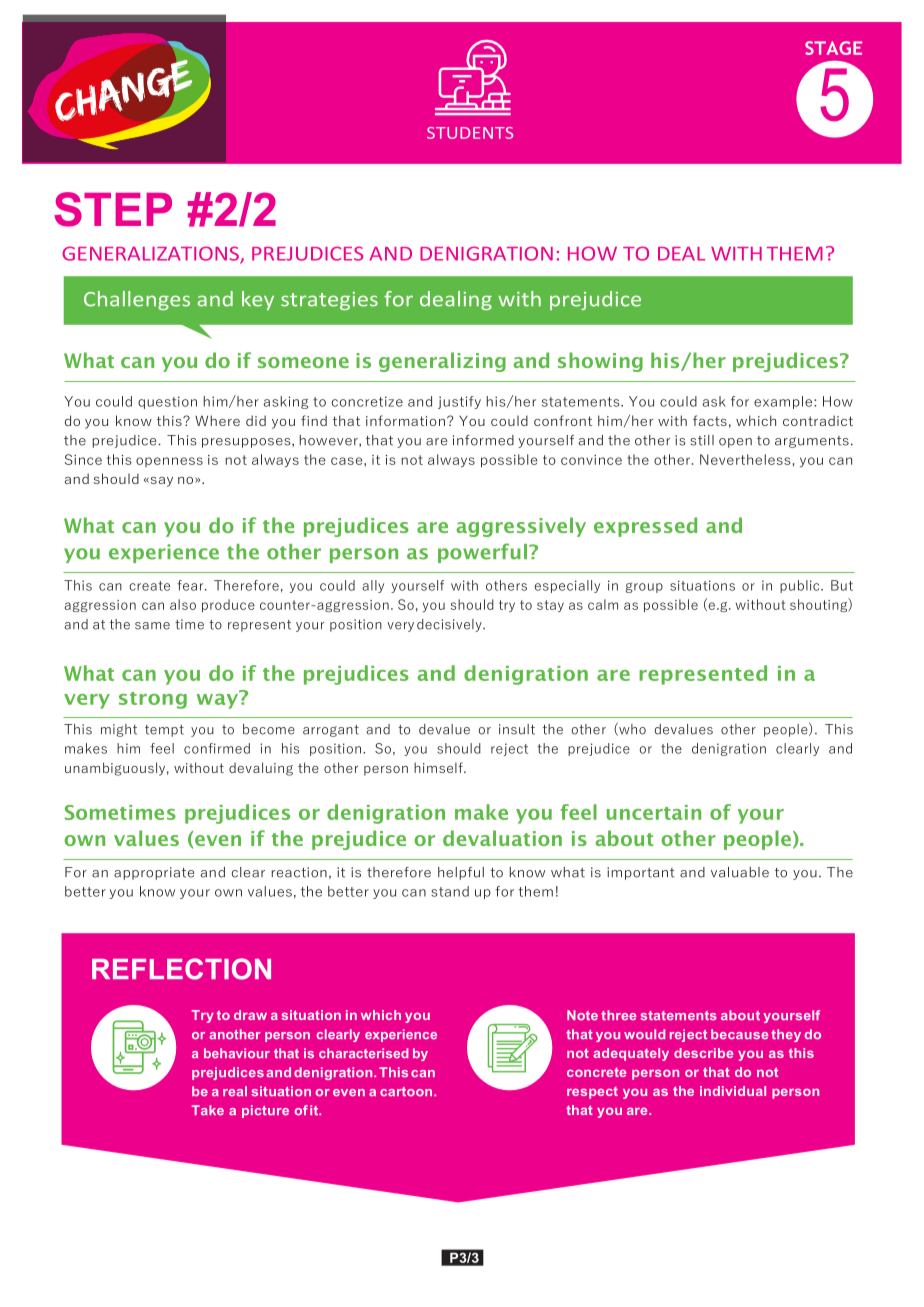  I want to click on Take, so click(207, 1110).
